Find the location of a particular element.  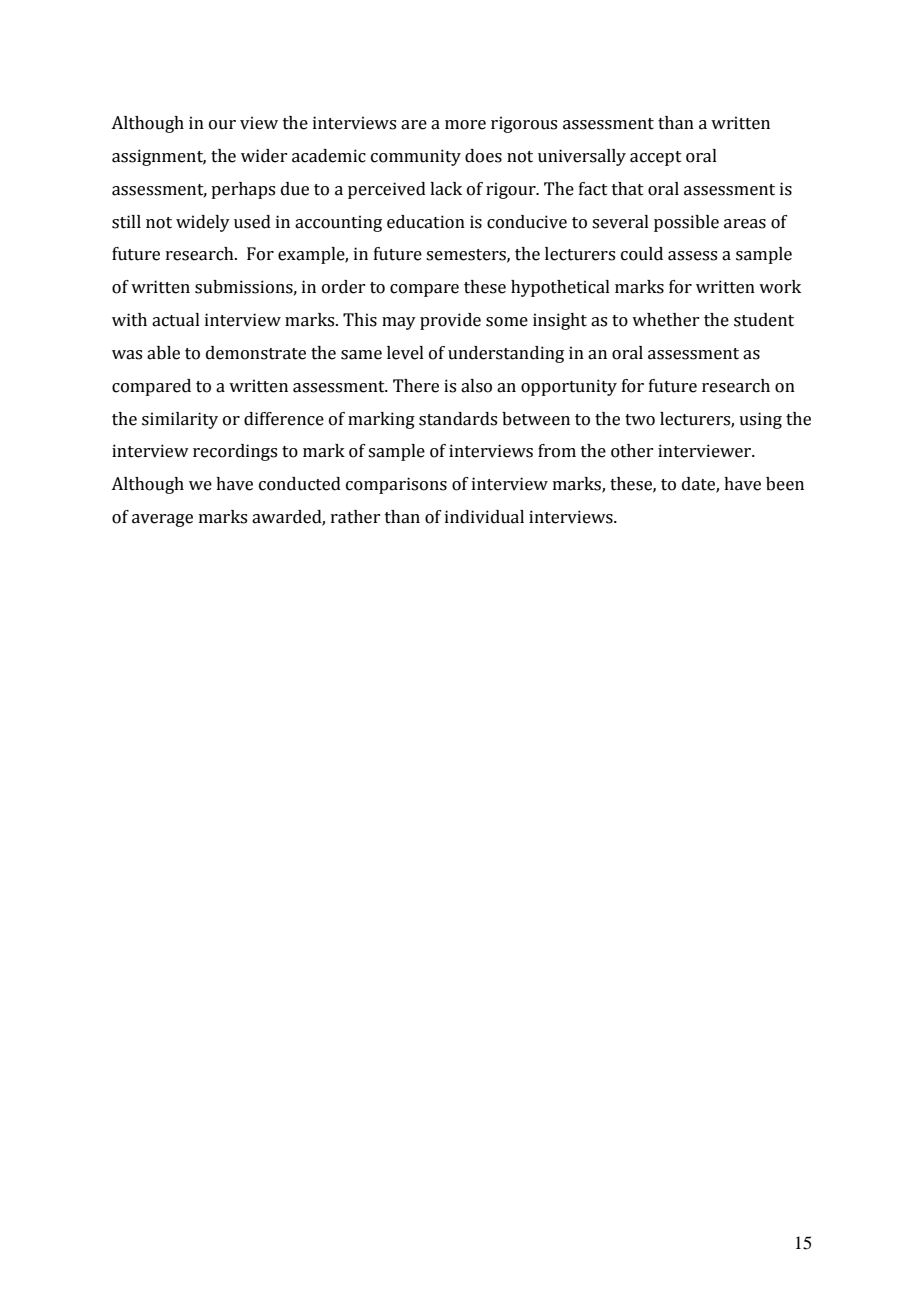

individual is located at coordinates (484, 517).
